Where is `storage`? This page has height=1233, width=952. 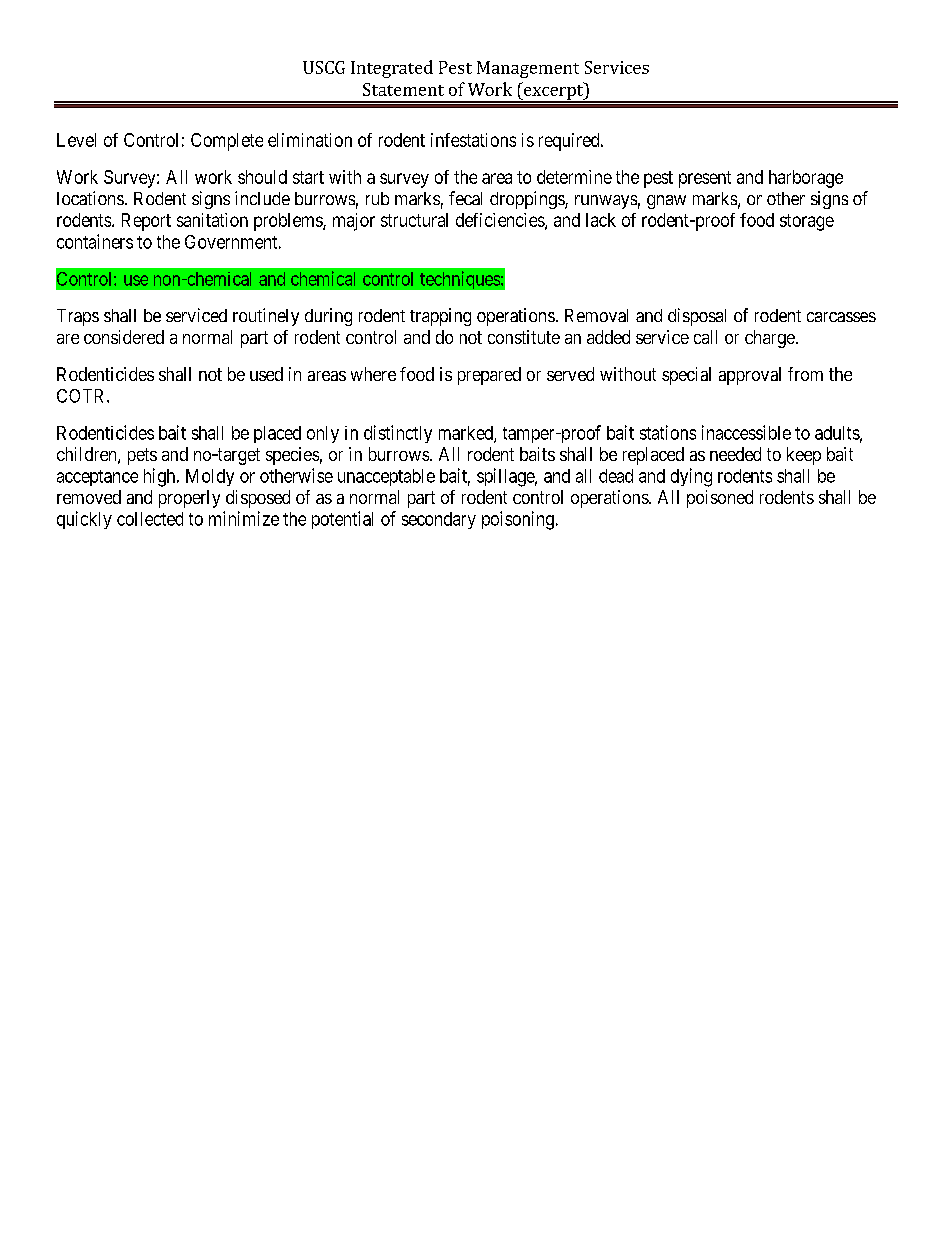
storage is located at coordinates (807, 222).
